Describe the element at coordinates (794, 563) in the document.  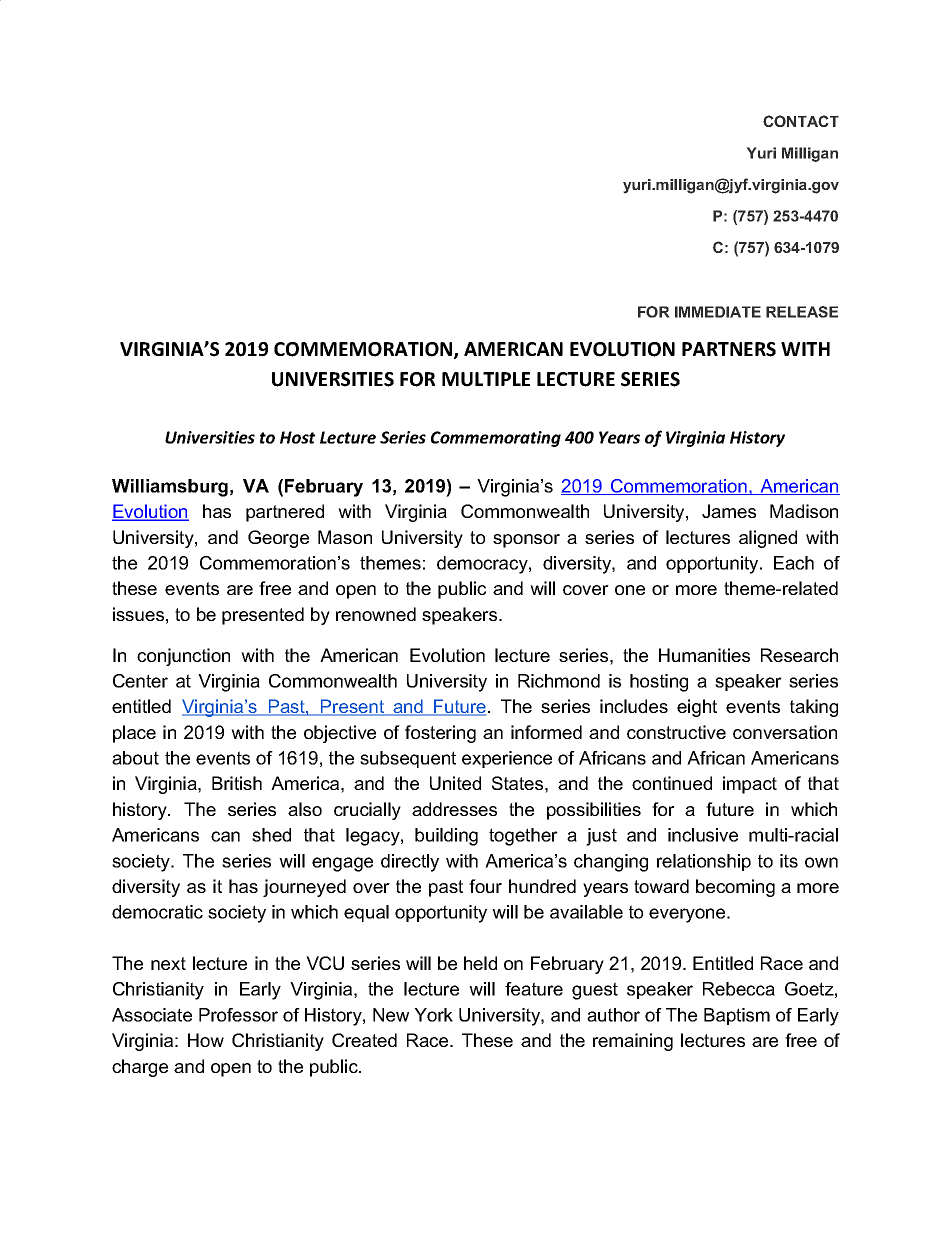
I see `Each` at that location.
